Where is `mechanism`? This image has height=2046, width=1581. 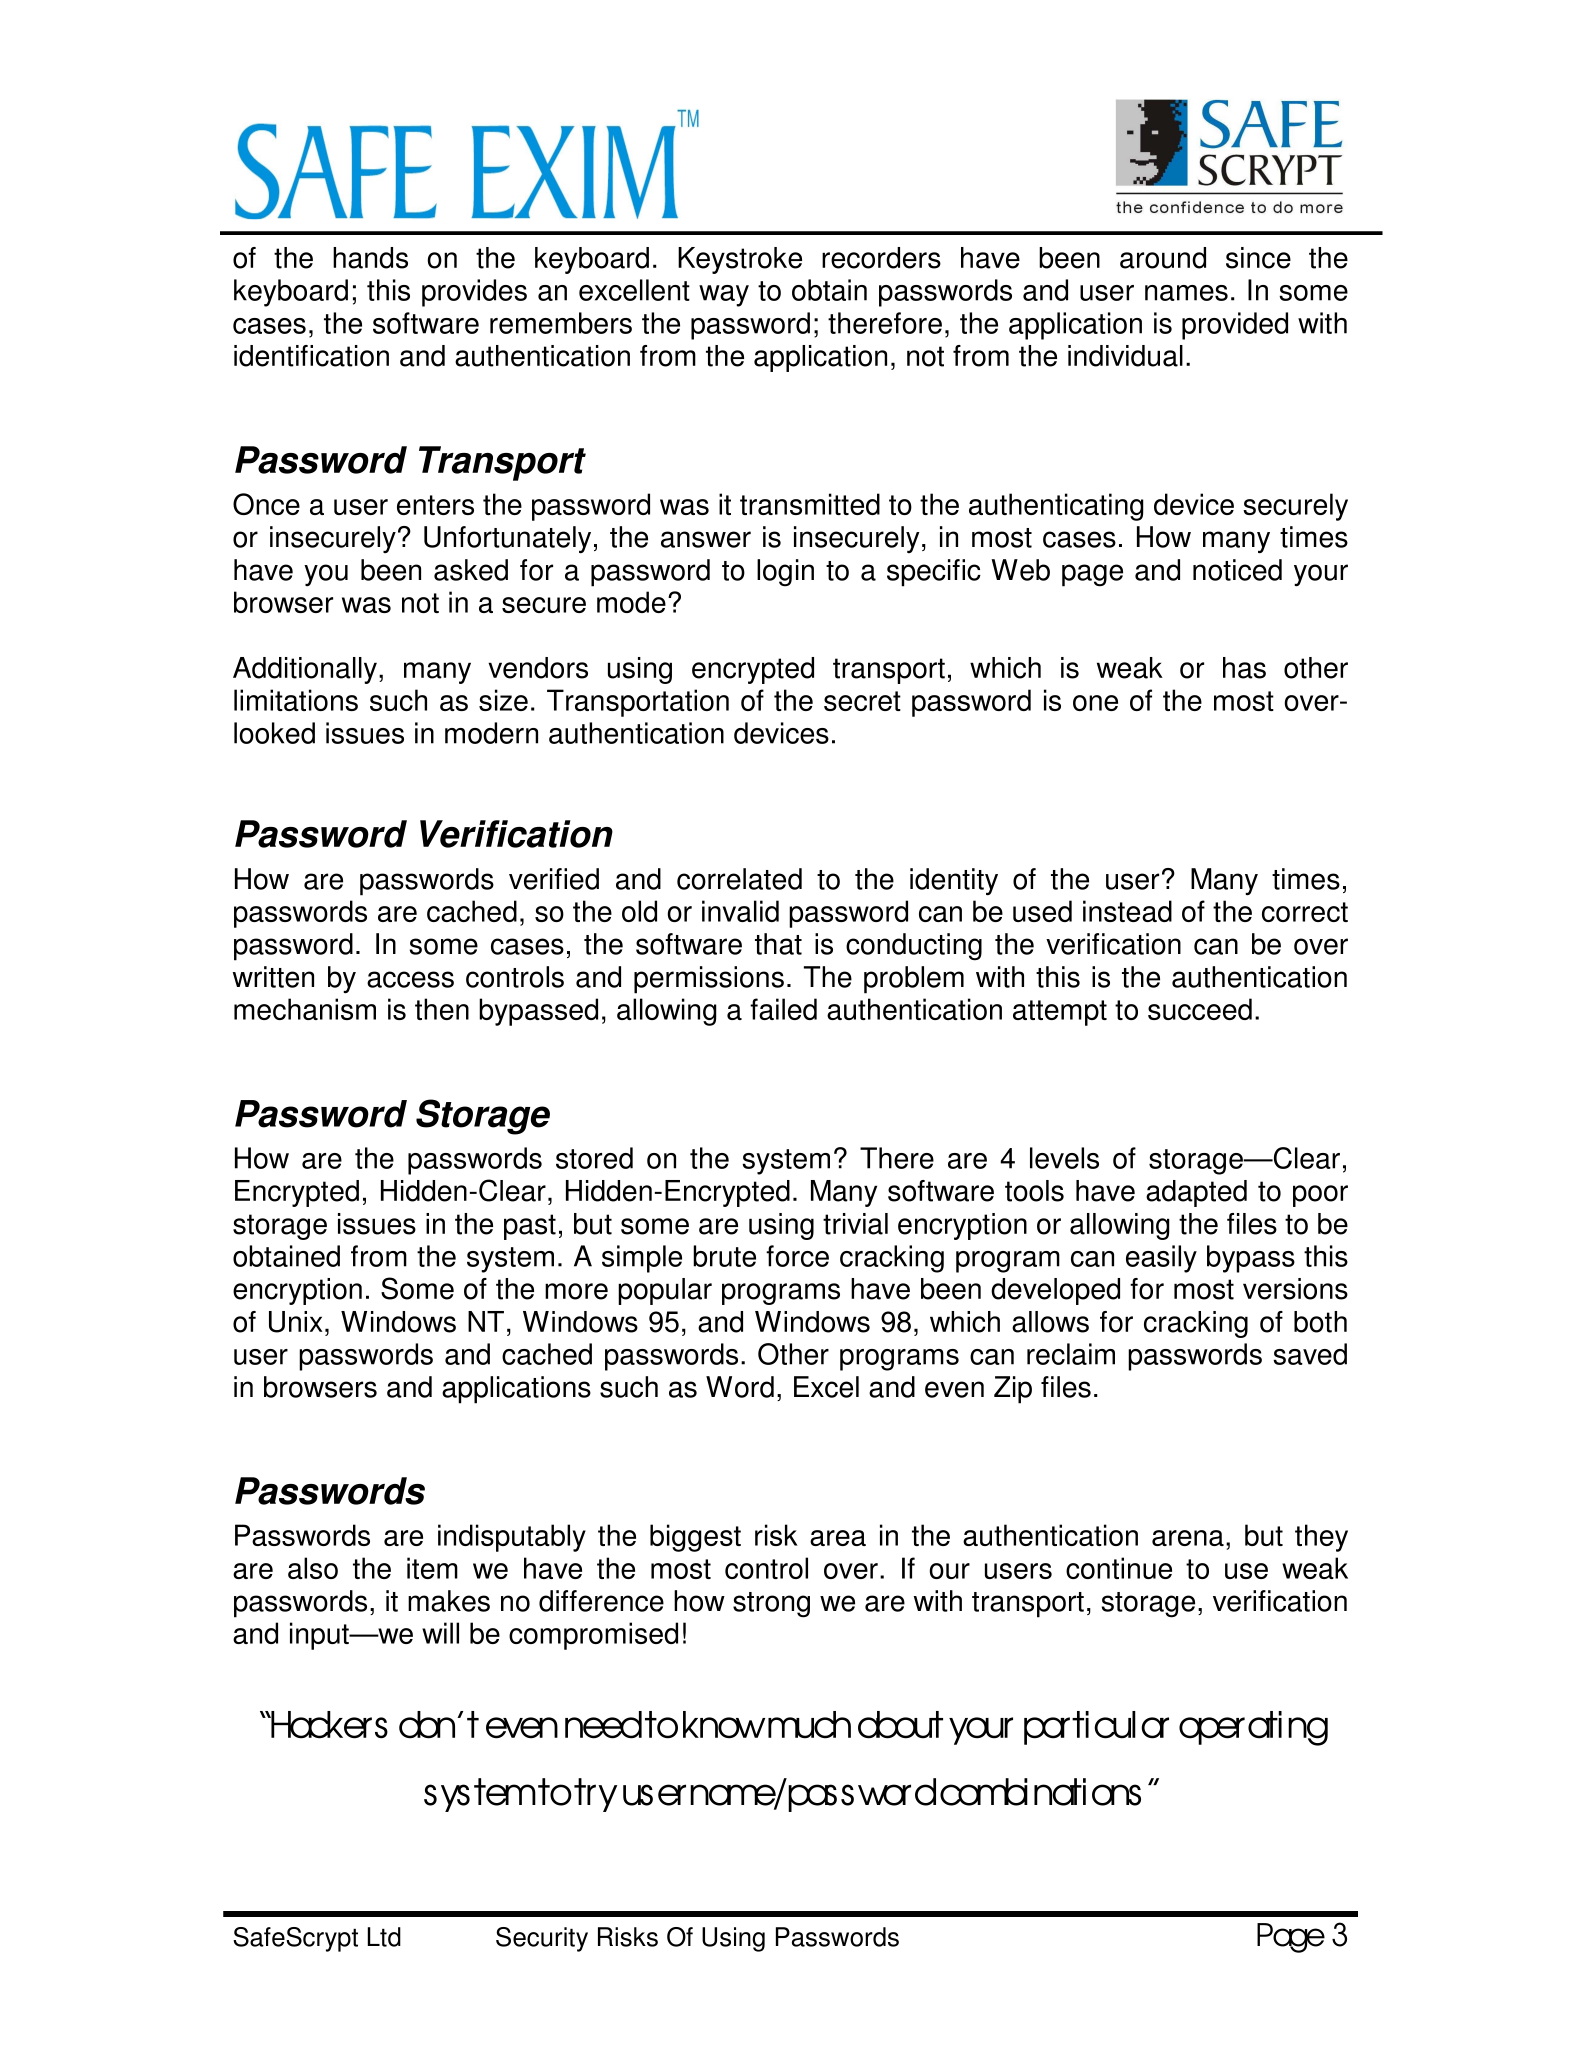
mechanism is located at coordinates (305, 1009).
